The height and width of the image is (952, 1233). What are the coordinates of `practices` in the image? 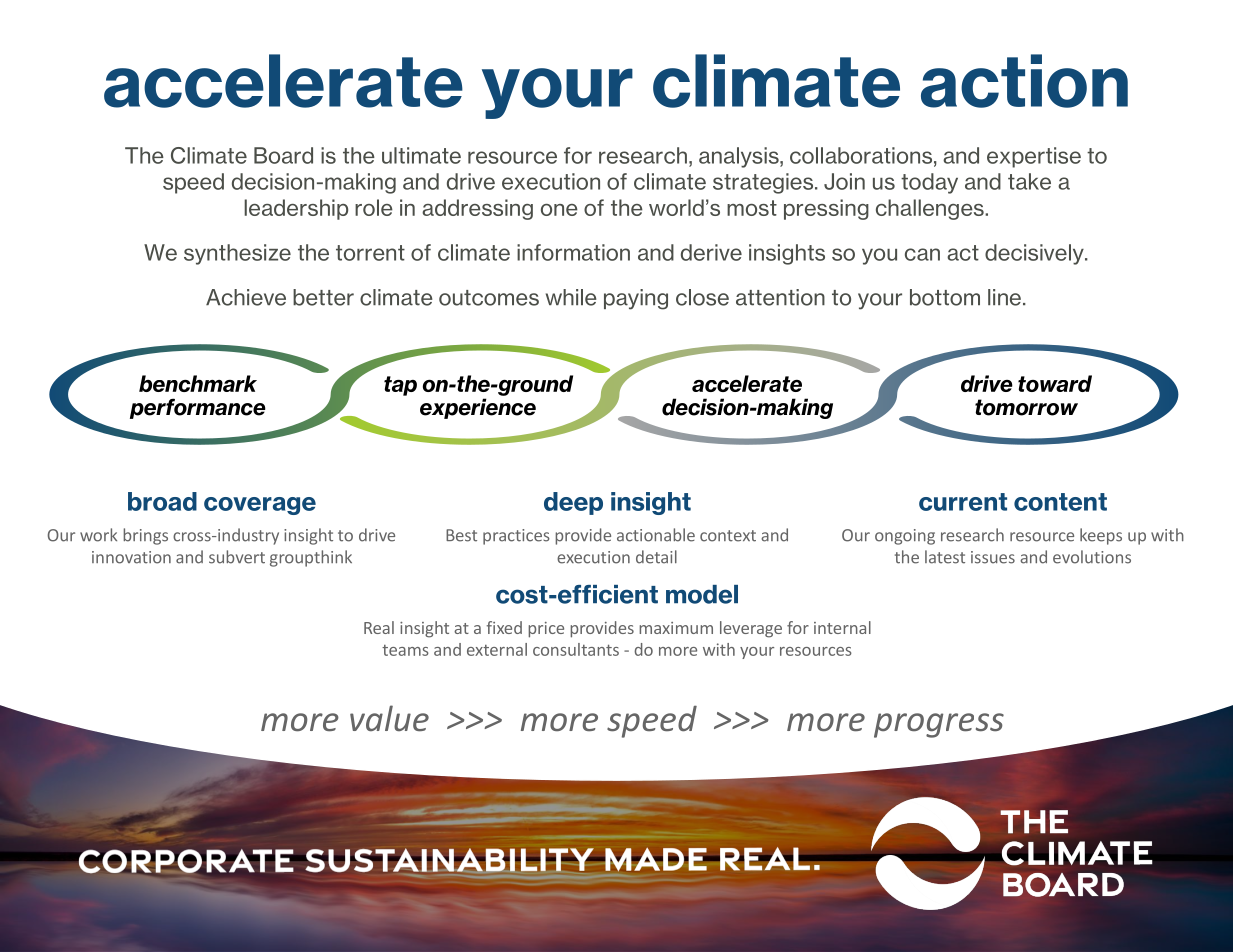 It's located at (516, 537).
